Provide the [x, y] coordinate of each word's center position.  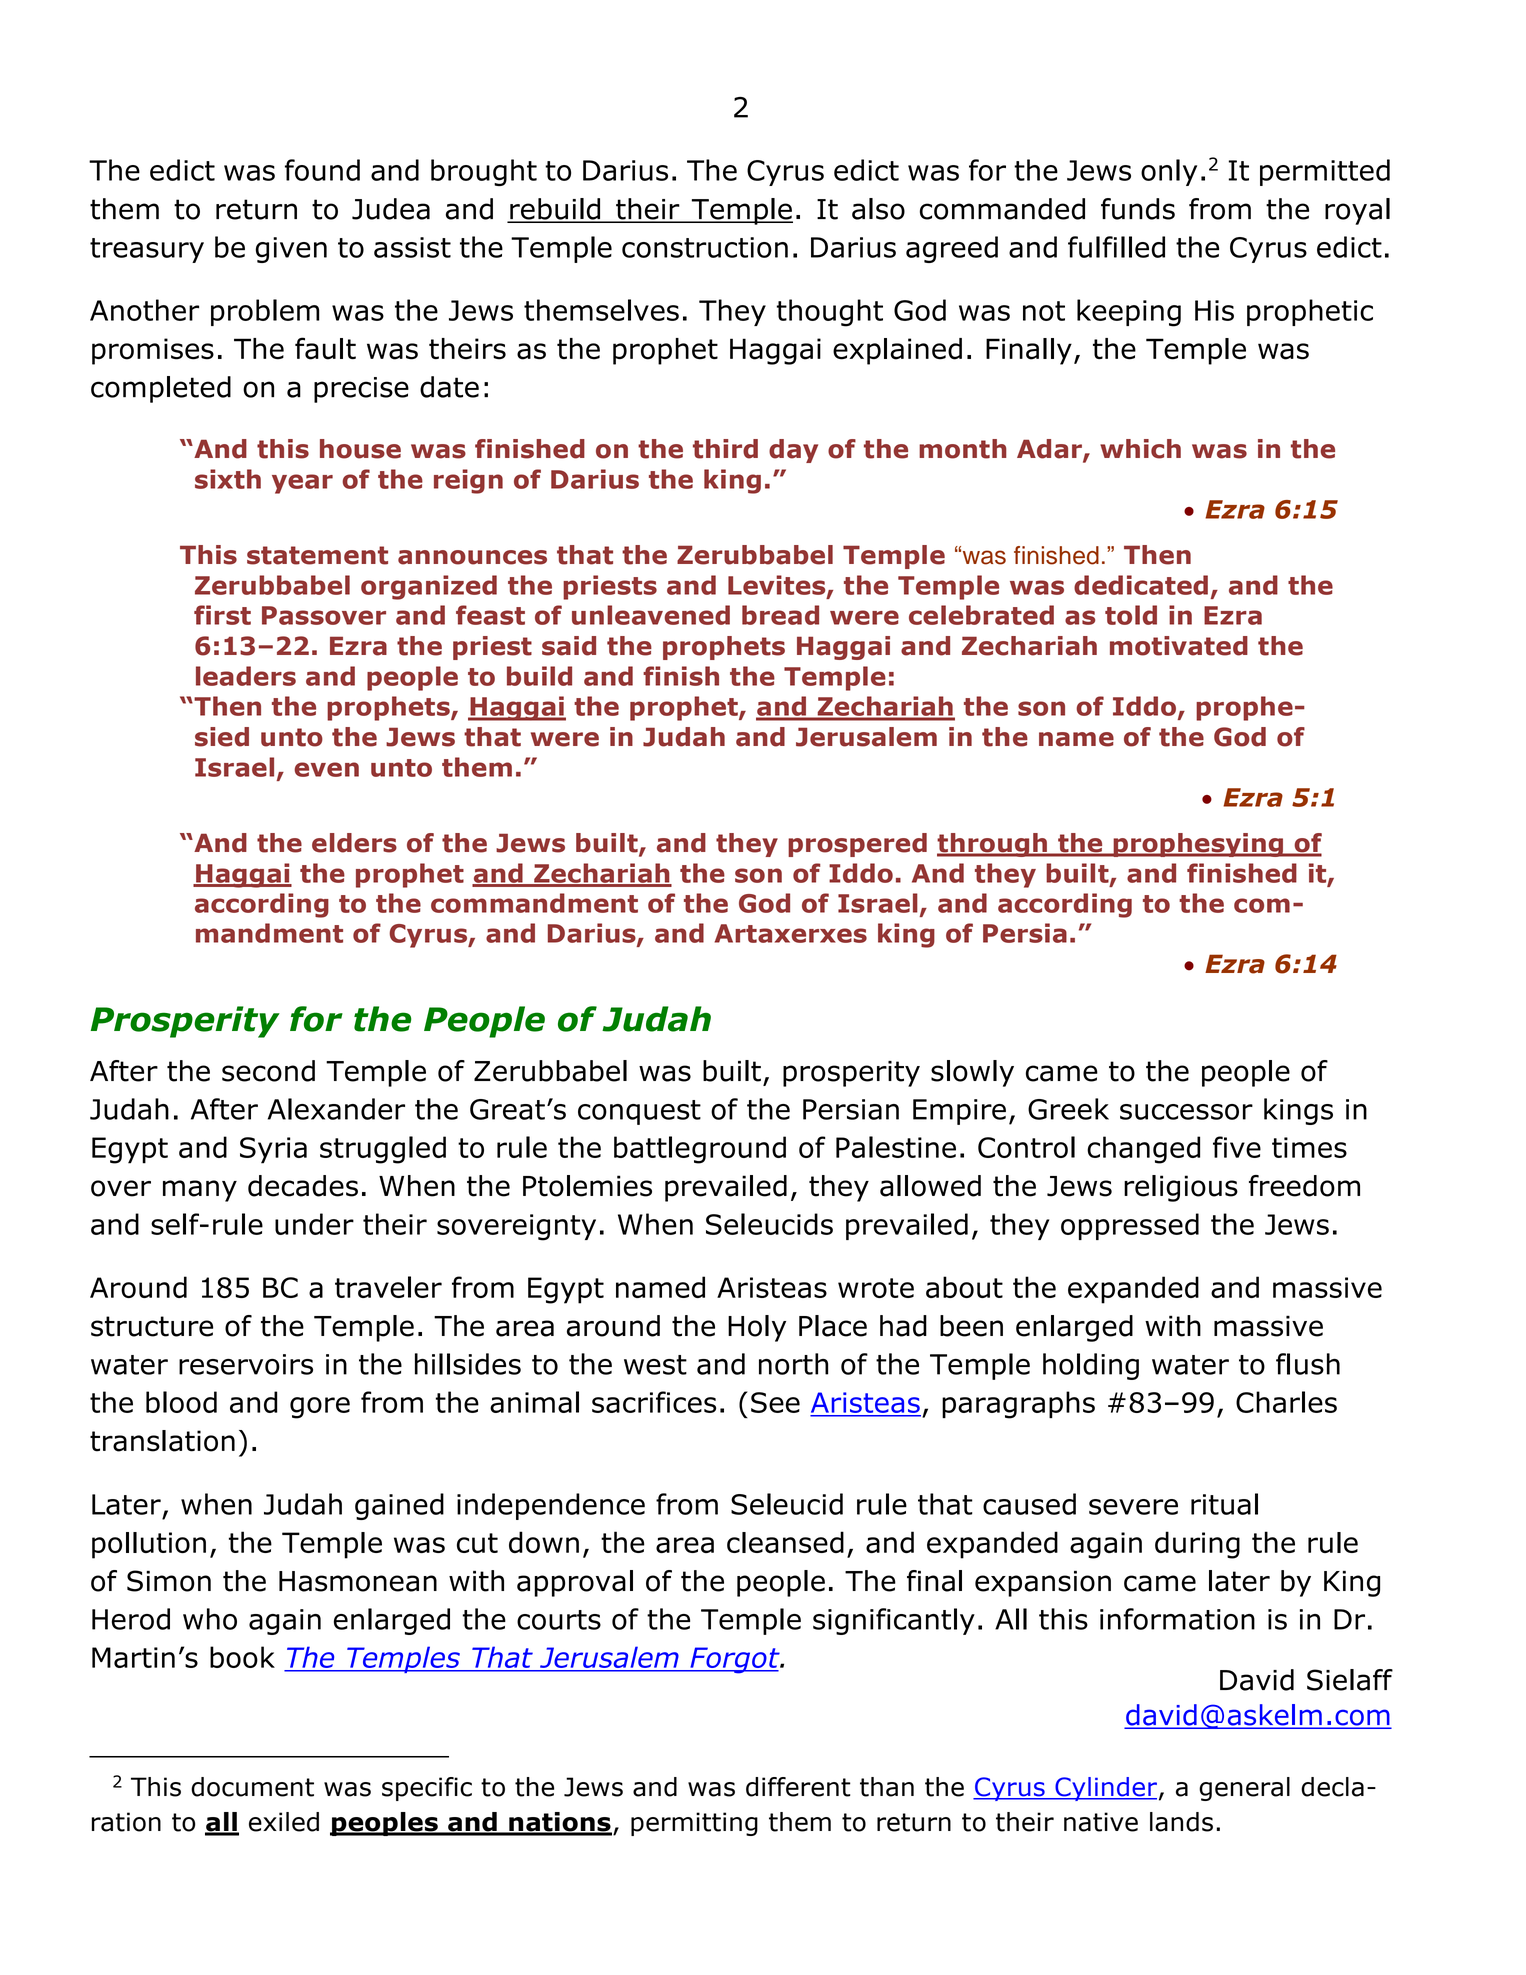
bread [780, 615]
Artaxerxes [790, 933]
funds [1138, 209]
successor [1186, 1112]
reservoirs [246, 1364]
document [252, 1787]
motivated [1179, 646]
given [291, 250]
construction [705, 247]
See [775, 1402]
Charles [1286, 1402]
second [268, 1071]
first [222, 615]
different [798, 1787]
